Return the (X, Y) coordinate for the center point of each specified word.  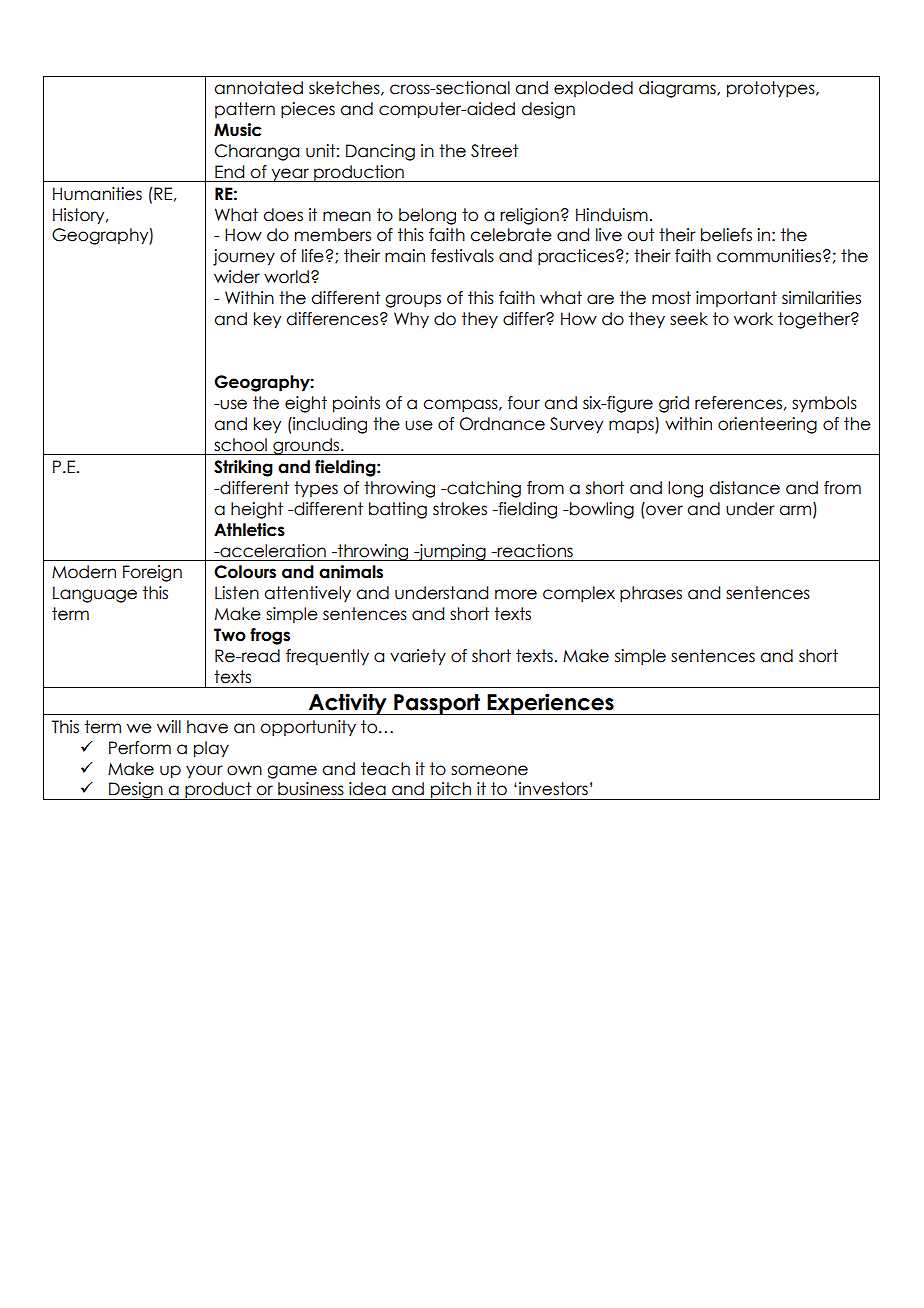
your (204, 771)
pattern (245, 110)
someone (489, 770)
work (753, 319)
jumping (452, 552)
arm (795, 510)
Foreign (152, 573)
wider (237, 277)
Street (494, 151)
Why (411, 320)
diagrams (678, 89)
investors (553, 789)
